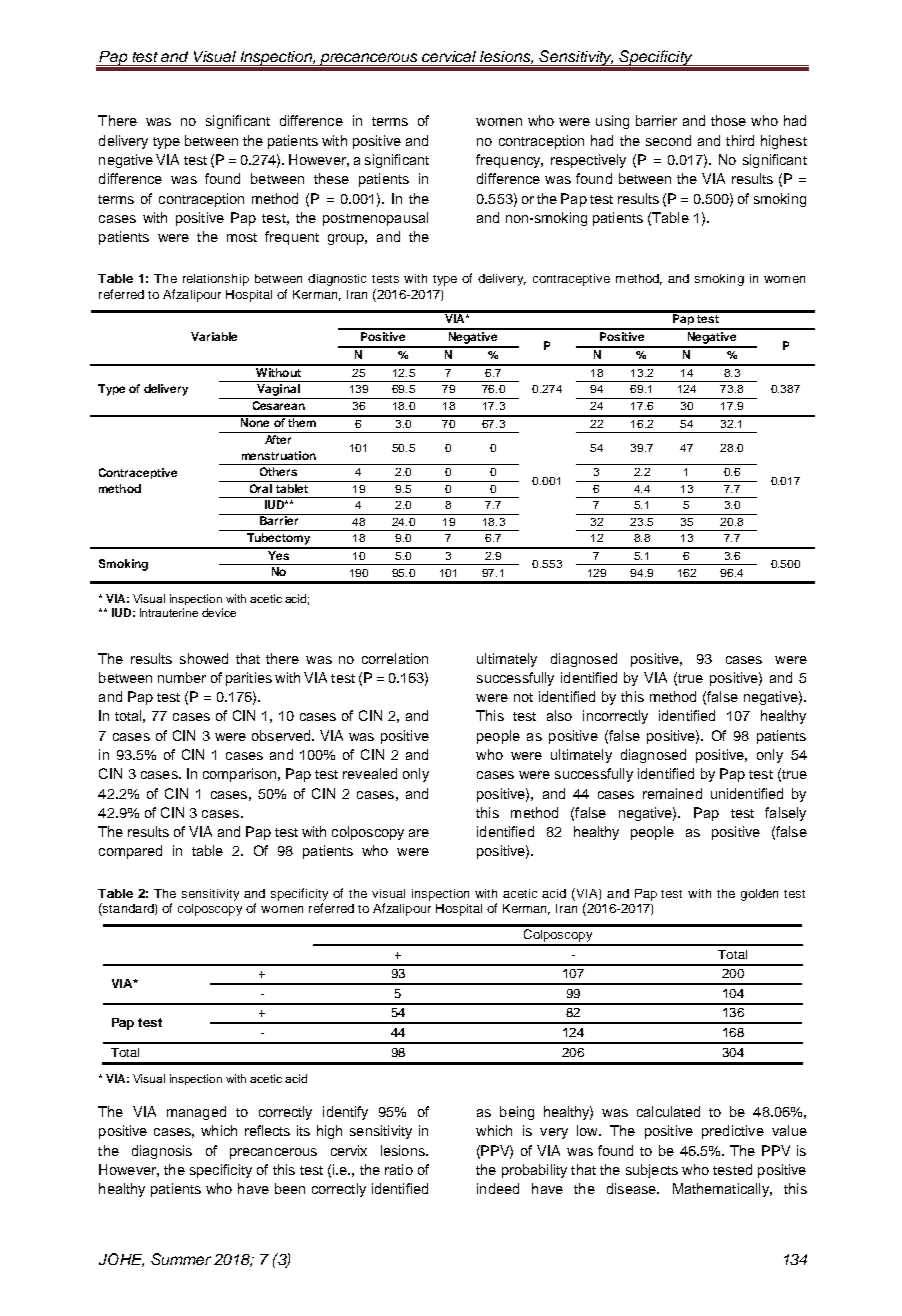 This image has width=902, height=1316. I want to click on subjects, so click(652, 1171).
